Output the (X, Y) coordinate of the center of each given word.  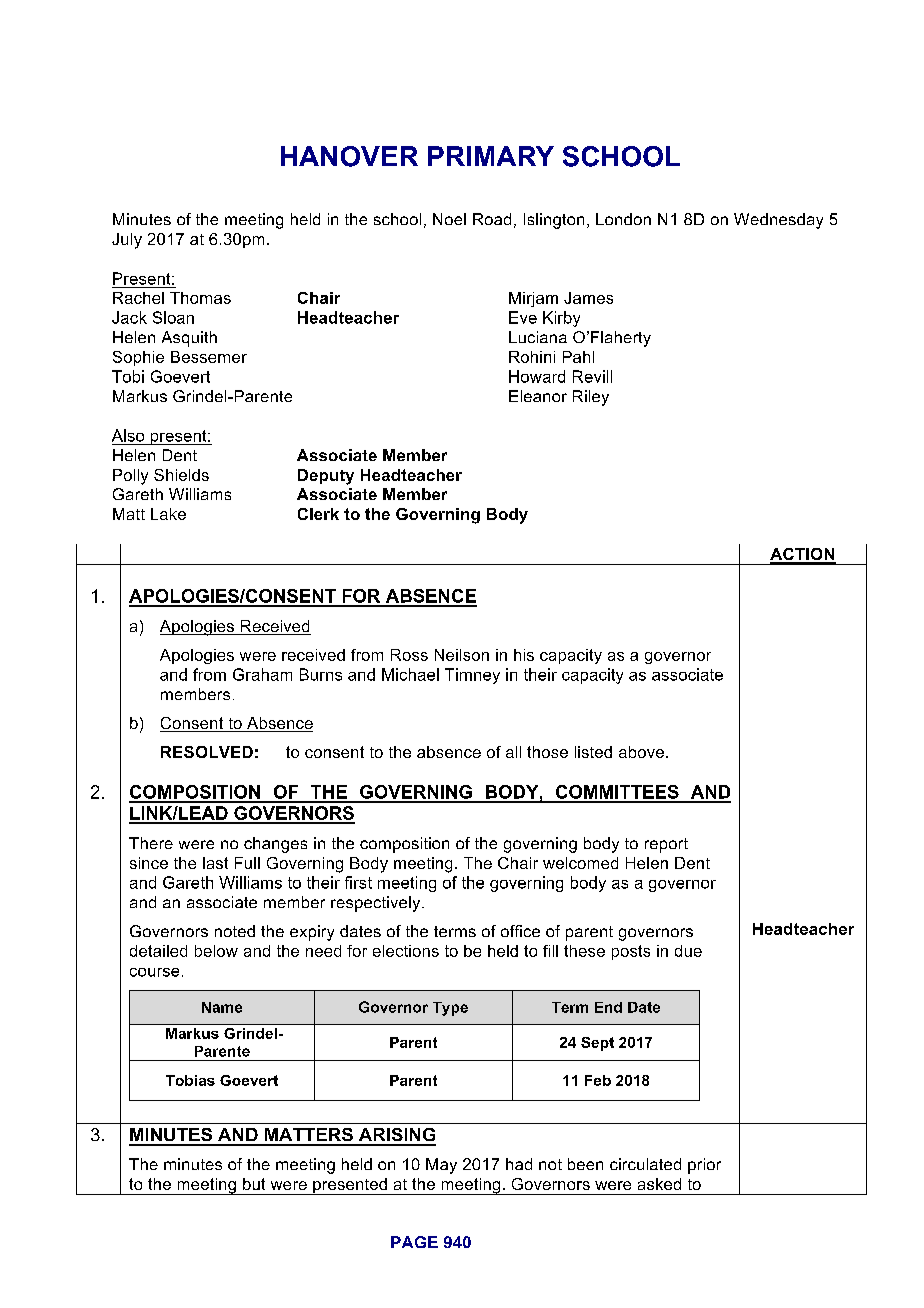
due (688, 951)
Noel (449, 219)
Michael (410, 674)
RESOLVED (207, 752)
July (127, 241)
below (216, 951)
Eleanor (538, 396)
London (623, 219)
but (254, 1184)
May (441, 1166)
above (641, 752)
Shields (181, 475)
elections (406, 951)
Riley (591, 398)
